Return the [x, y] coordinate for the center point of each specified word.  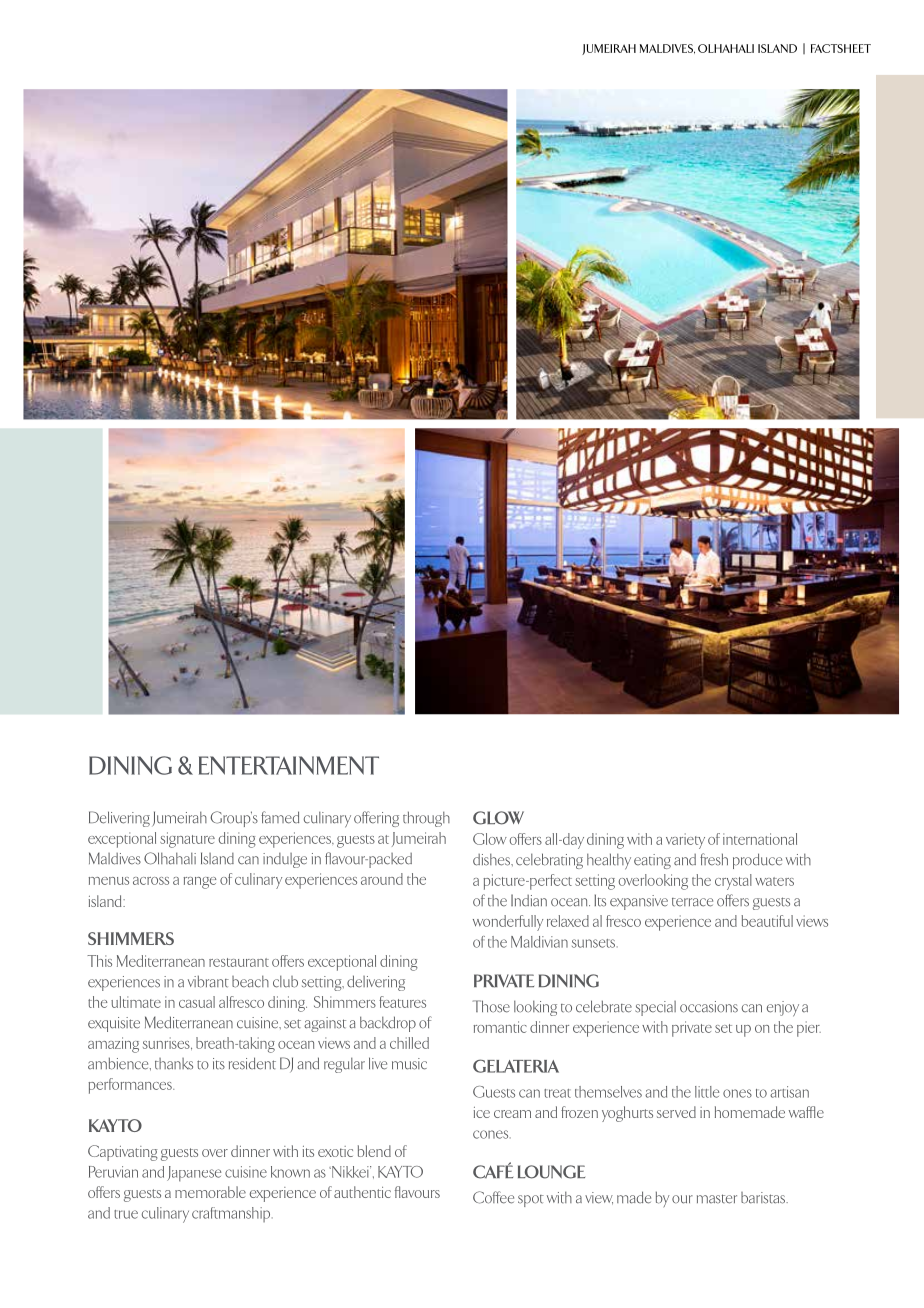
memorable [210, 1192]
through [426, 819]
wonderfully [508, 923]
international [760, 839]
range [199, 883]
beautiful [767, 921]
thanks [174, 1064]
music [409, 1064]
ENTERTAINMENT [289, 765]
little [707, 1092]
